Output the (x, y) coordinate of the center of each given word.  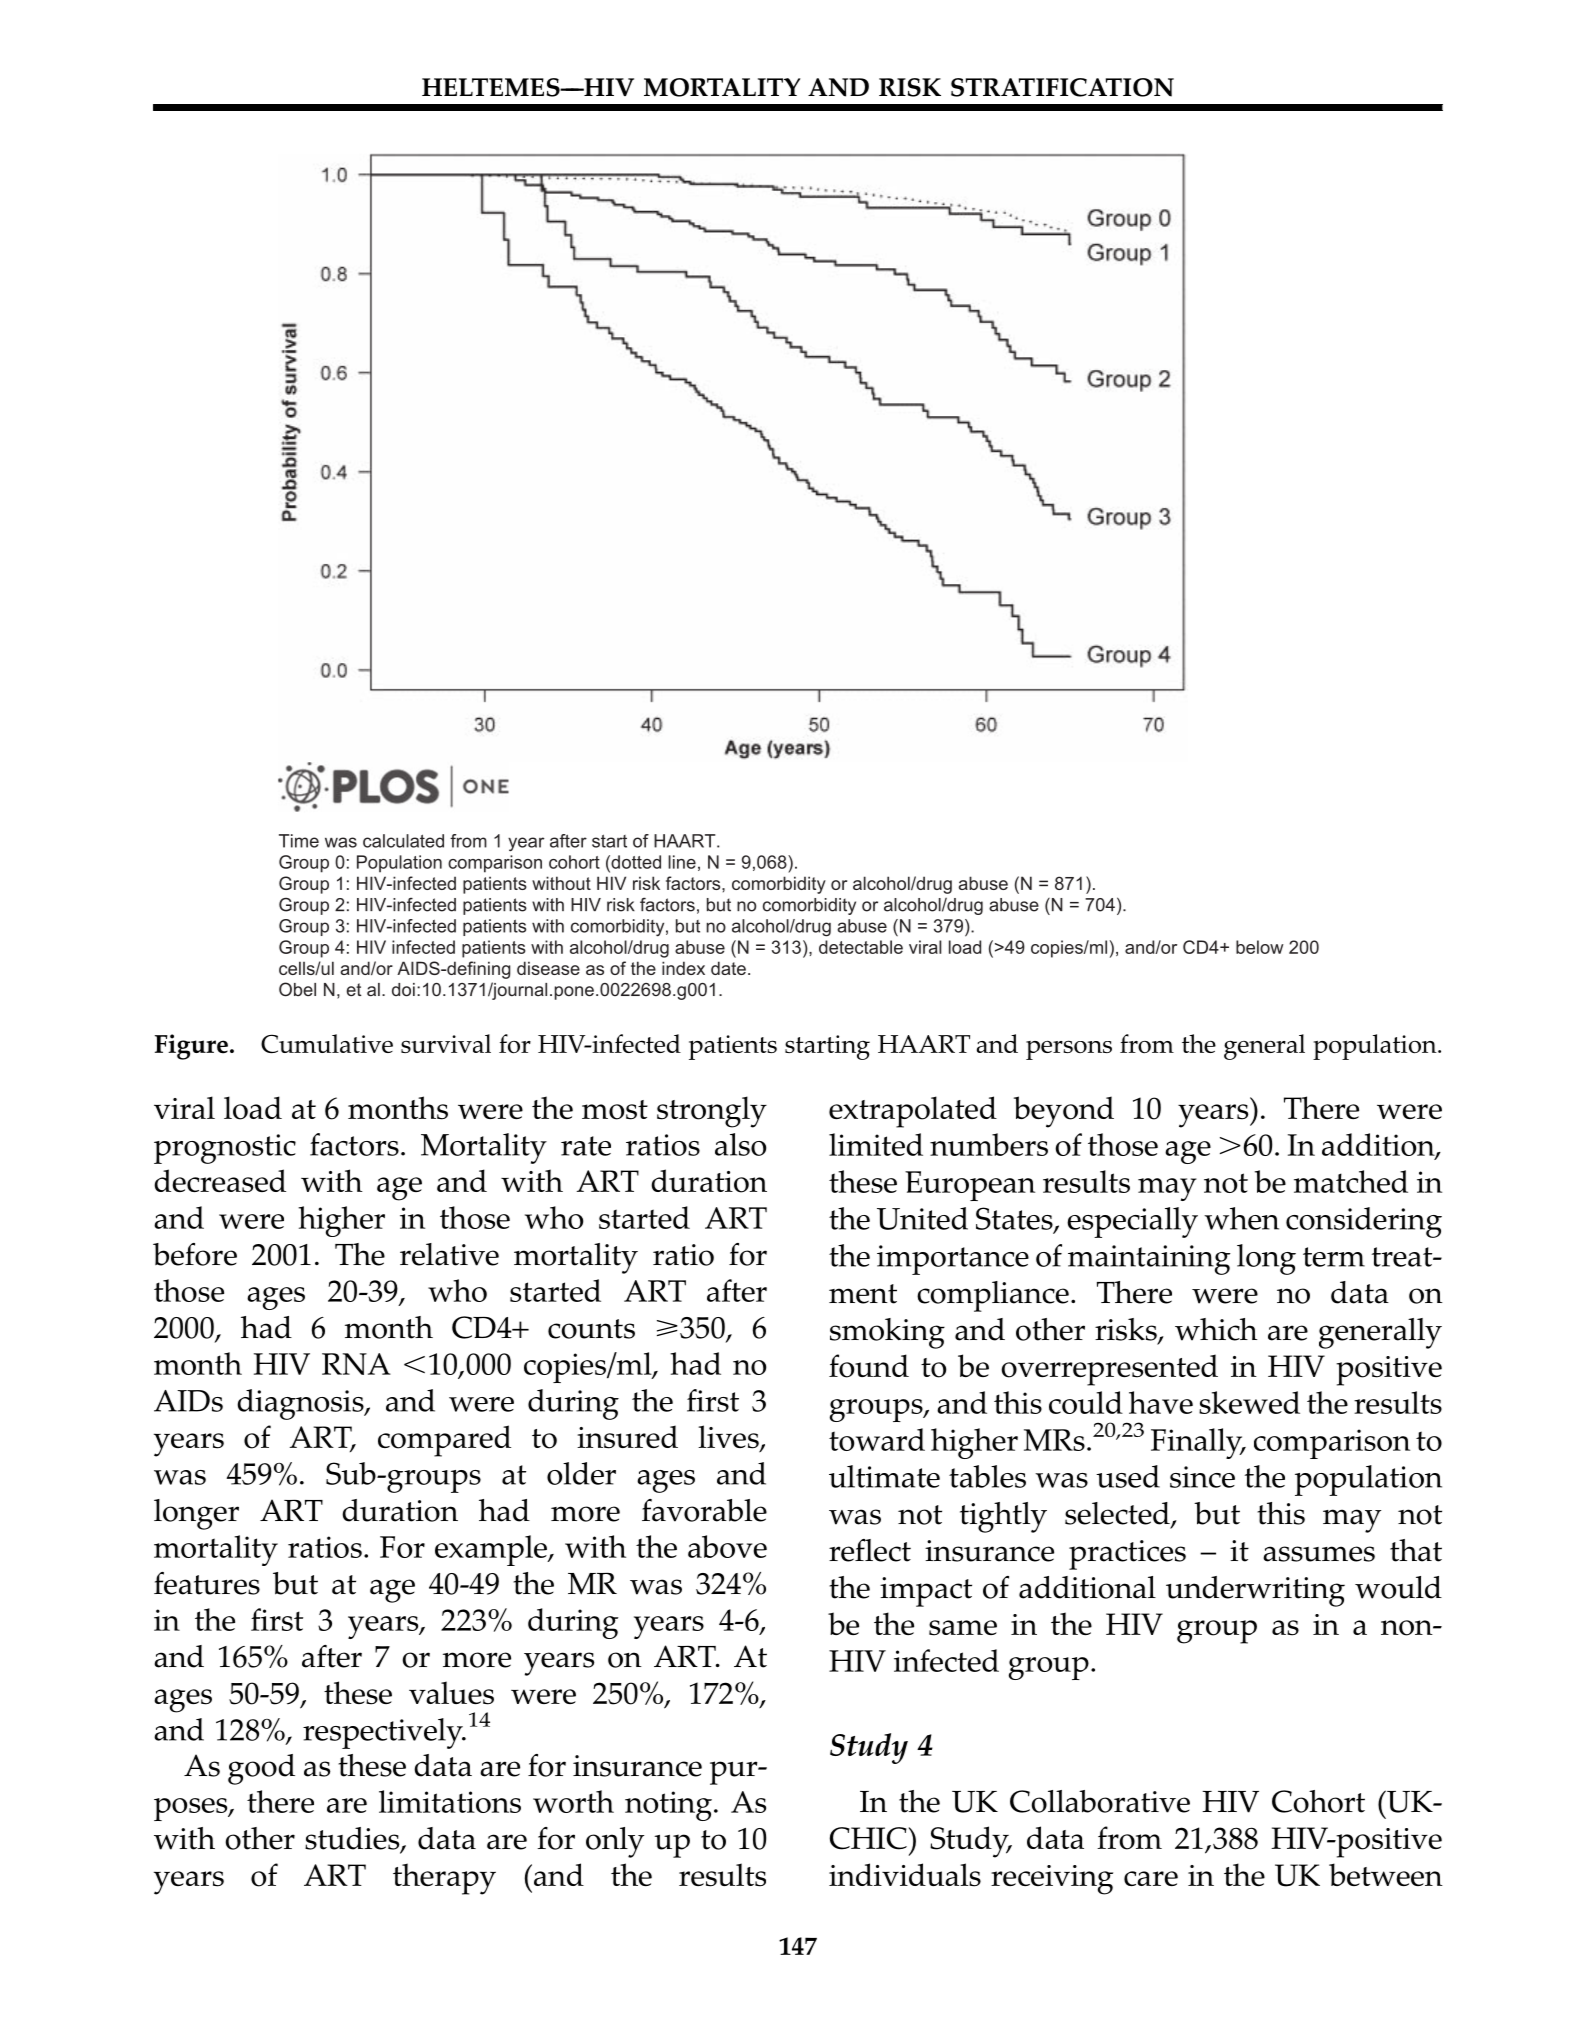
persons (1069, 1050)
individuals (905, 1875)
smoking (887, 1333)
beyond (1064, 1112)
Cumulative (327, 1043)
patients (733, 1047)
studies (353, 1839)
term (1334, 1257)
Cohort (1318, 1801)
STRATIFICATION (1062, 87)
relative (449, 1254)
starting (827, 1047)
